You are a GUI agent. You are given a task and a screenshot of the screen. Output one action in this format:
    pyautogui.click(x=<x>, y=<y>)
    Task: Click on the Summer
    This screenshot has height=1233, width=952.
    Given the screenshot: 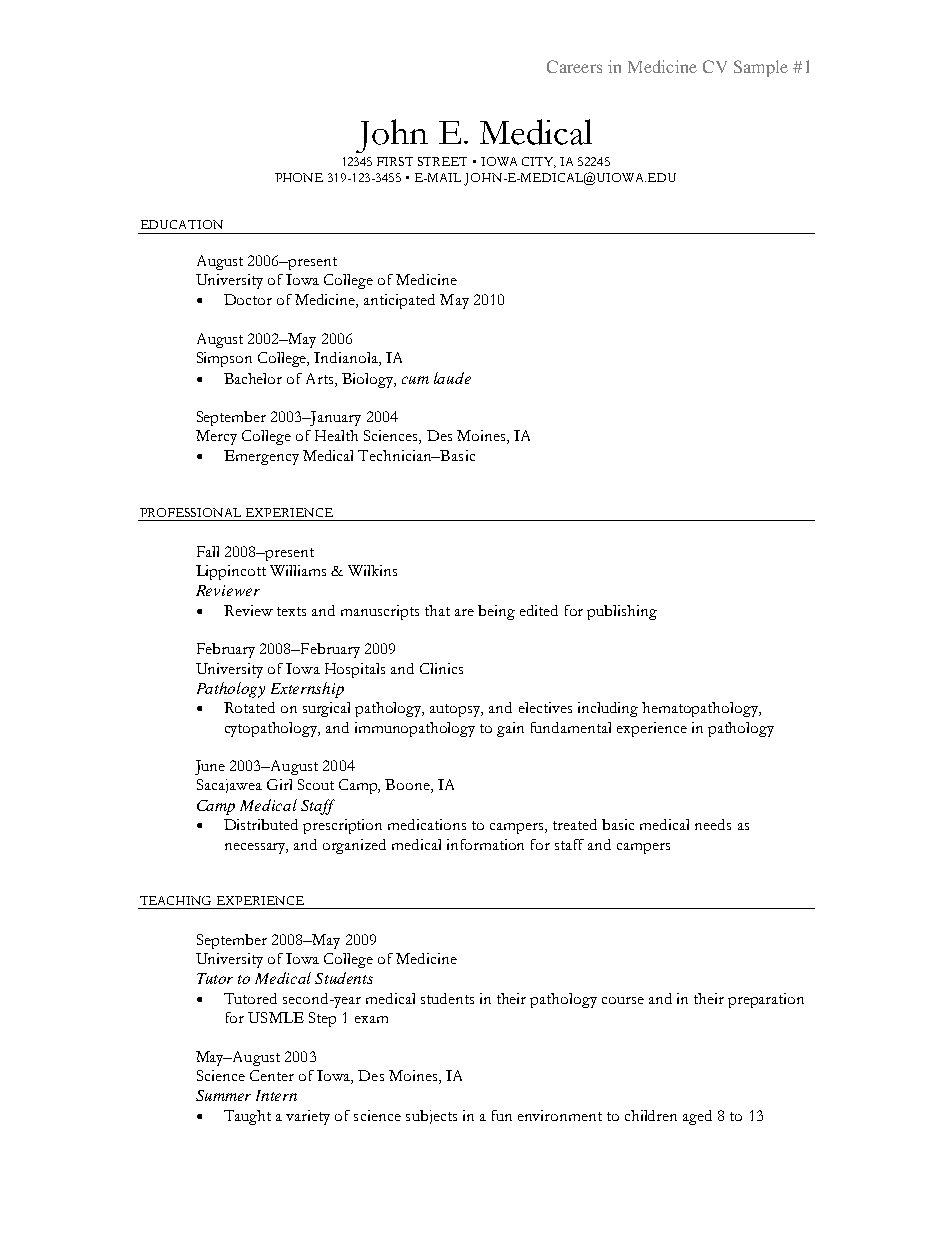 What is the action you would take?
    pyautogui.click(x=223, y=1095)
